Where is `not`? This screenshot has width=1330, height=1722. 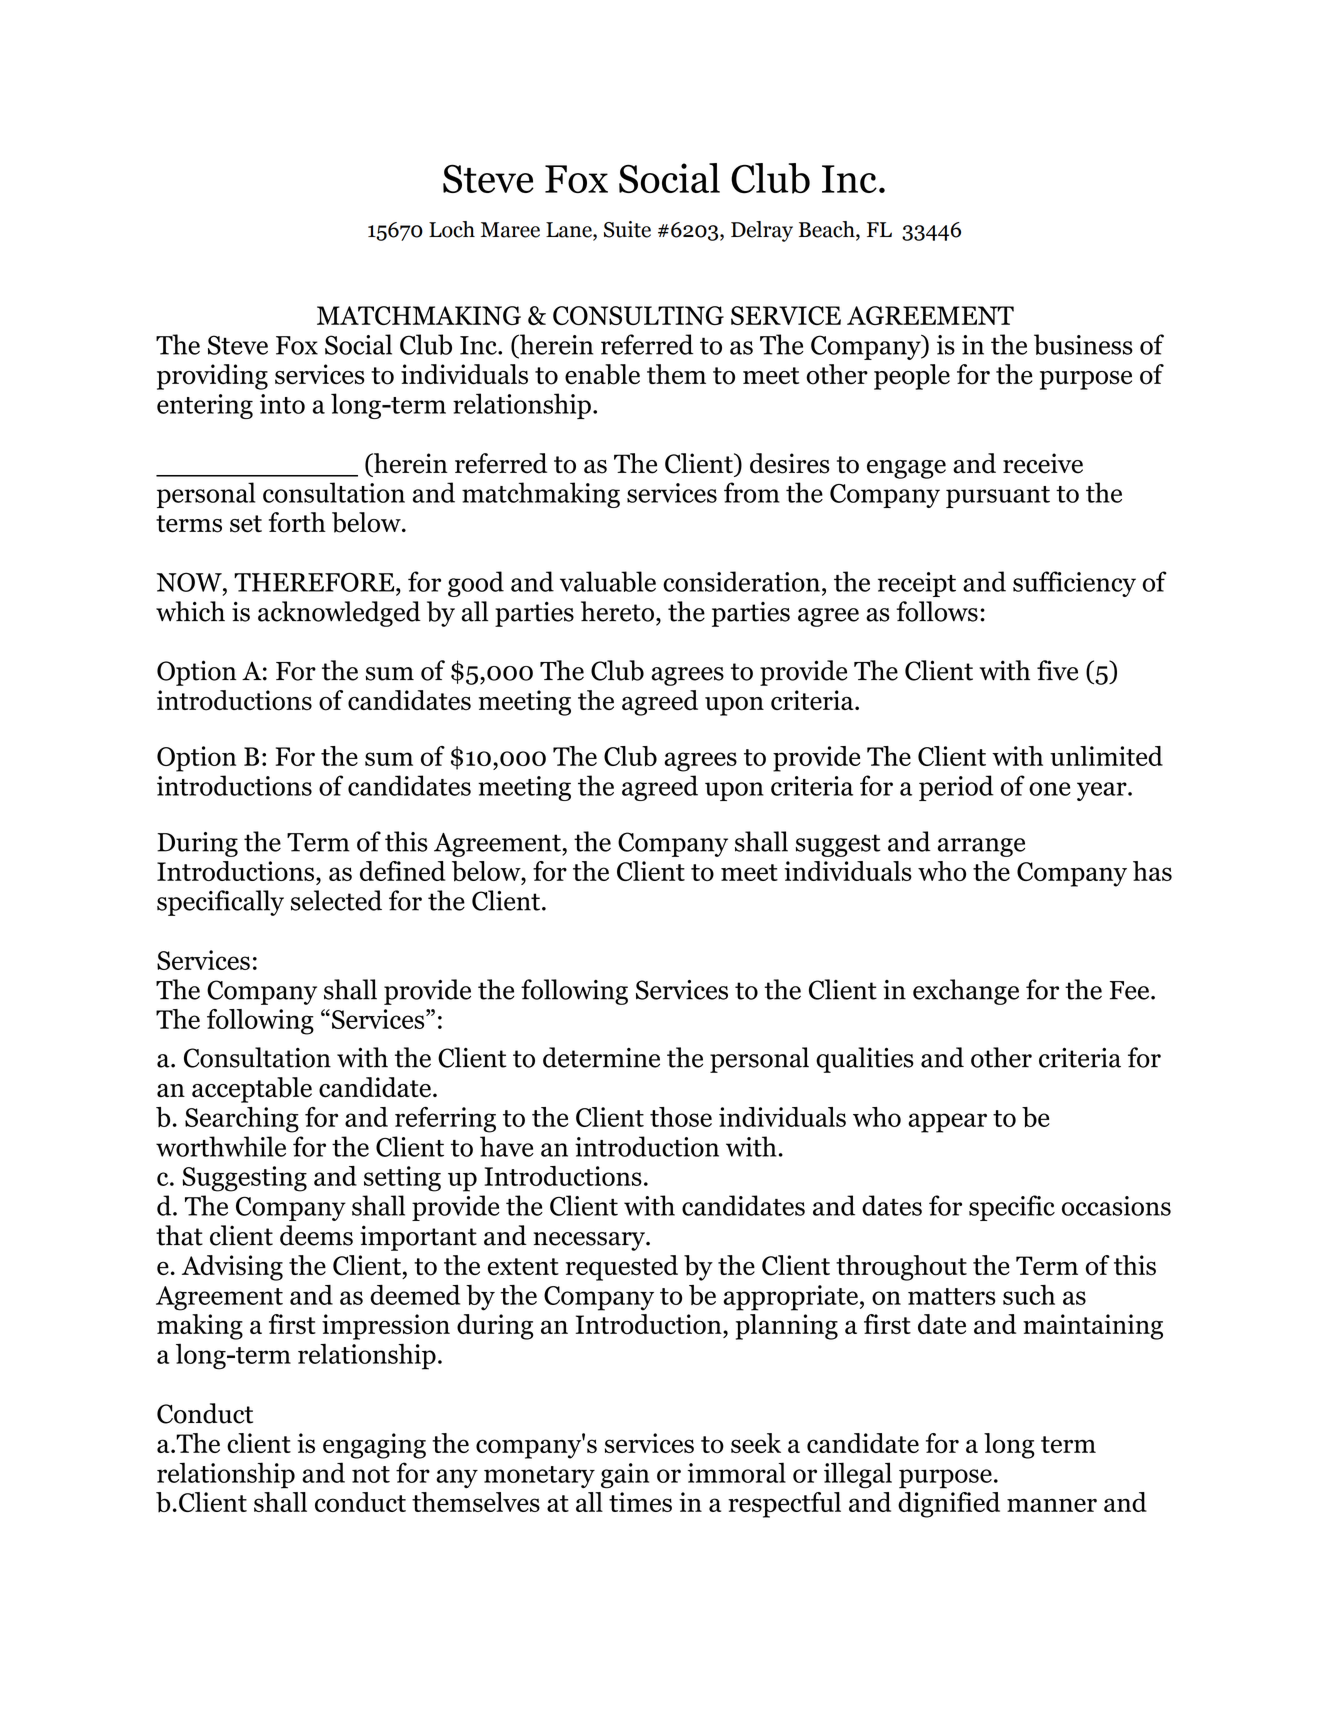
not is located at coordinates (371, 1474).
